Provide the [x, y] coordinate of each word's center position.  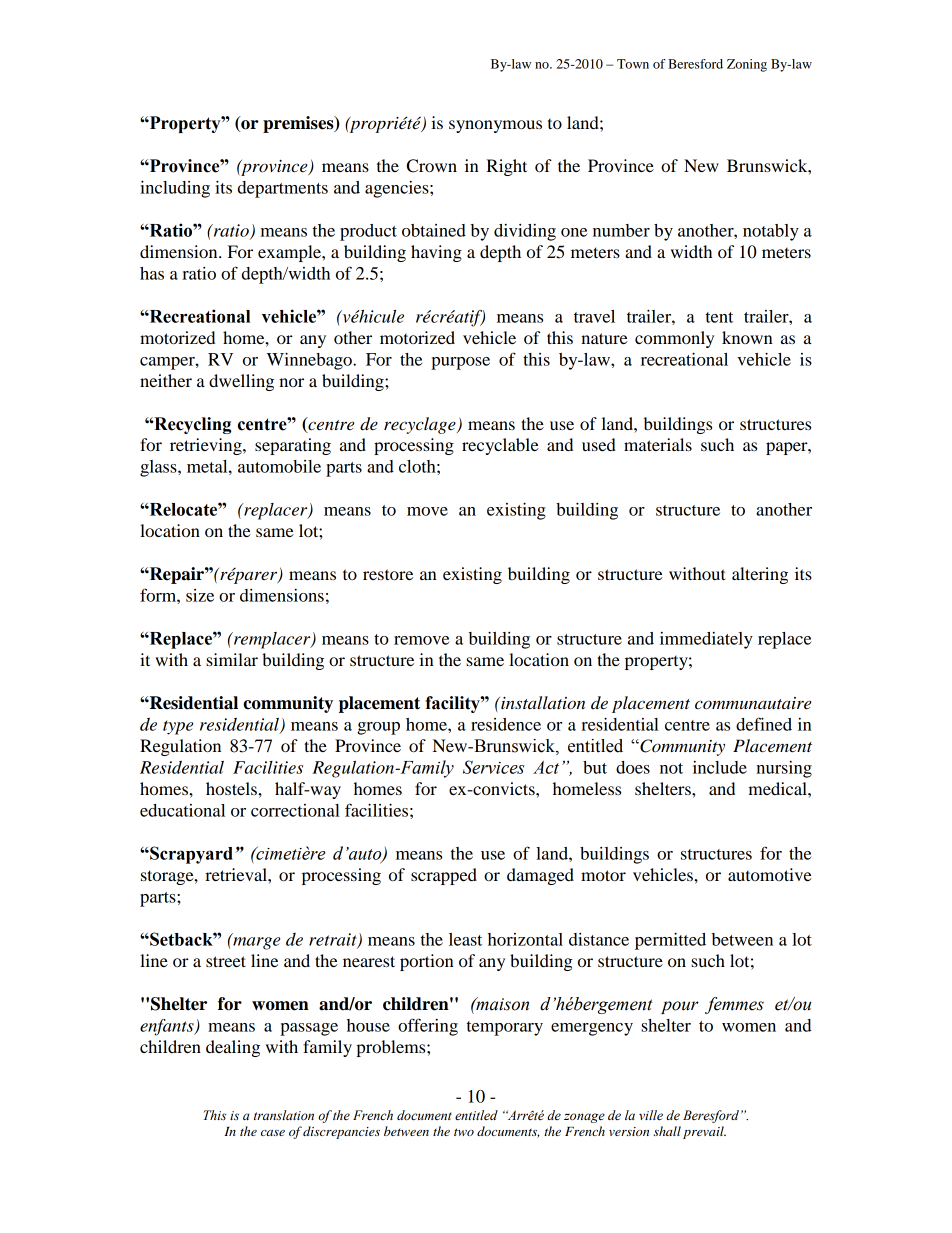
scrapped [444, 876]
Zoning [747, 65]
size [200, 595]
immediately [706, 640]
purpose [460, 363]
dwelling [241, 382]
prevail [704, 1132]
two [464, 1132]
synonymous [495, 126]
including [175, 189]
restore [388, 574]
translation [284, 1115]
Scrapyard [190, 855]
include [720, 767]
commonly [674, 339]
